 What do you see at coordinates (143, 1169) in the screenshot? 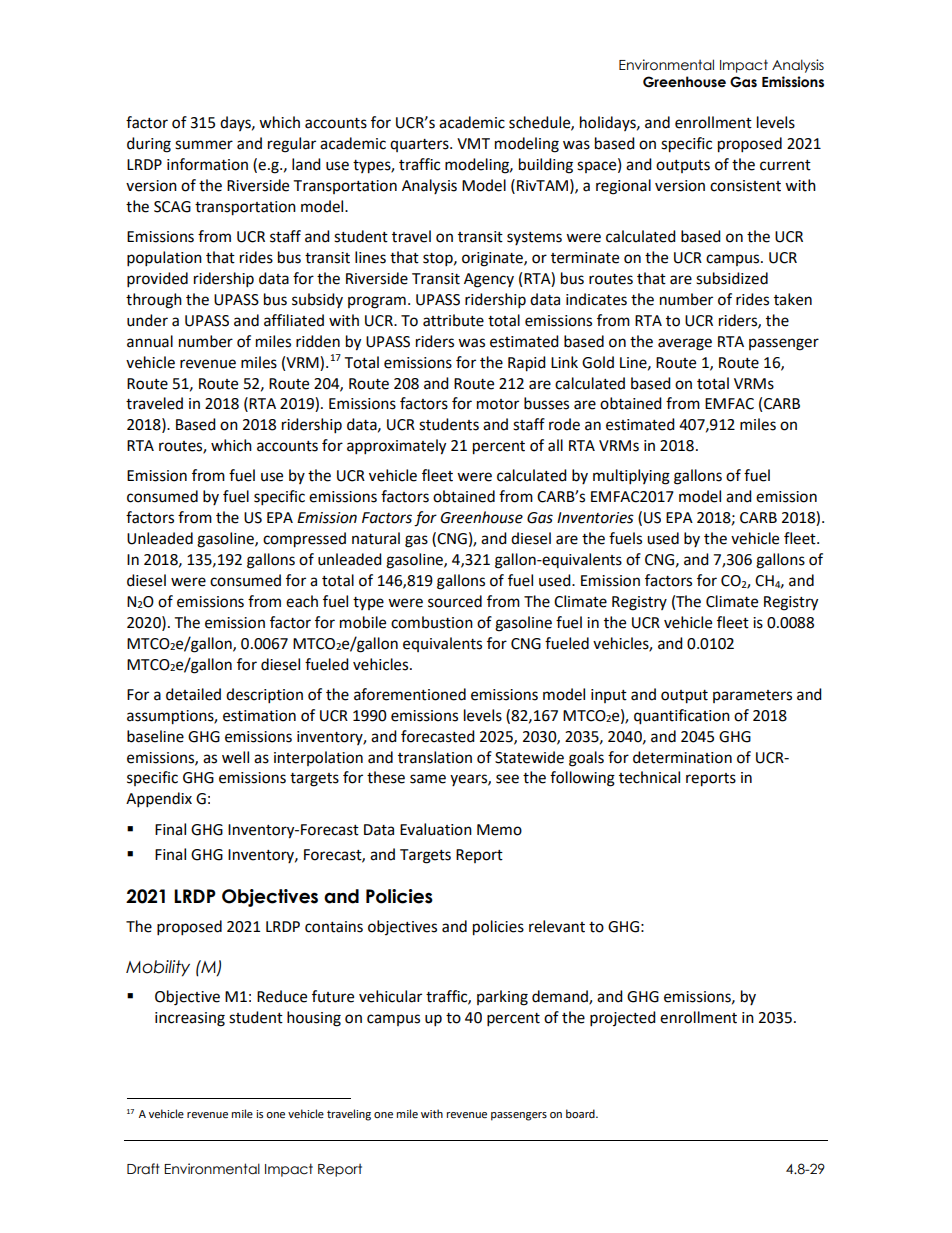
I see `Draft` at bounding box center [143, 1169].
